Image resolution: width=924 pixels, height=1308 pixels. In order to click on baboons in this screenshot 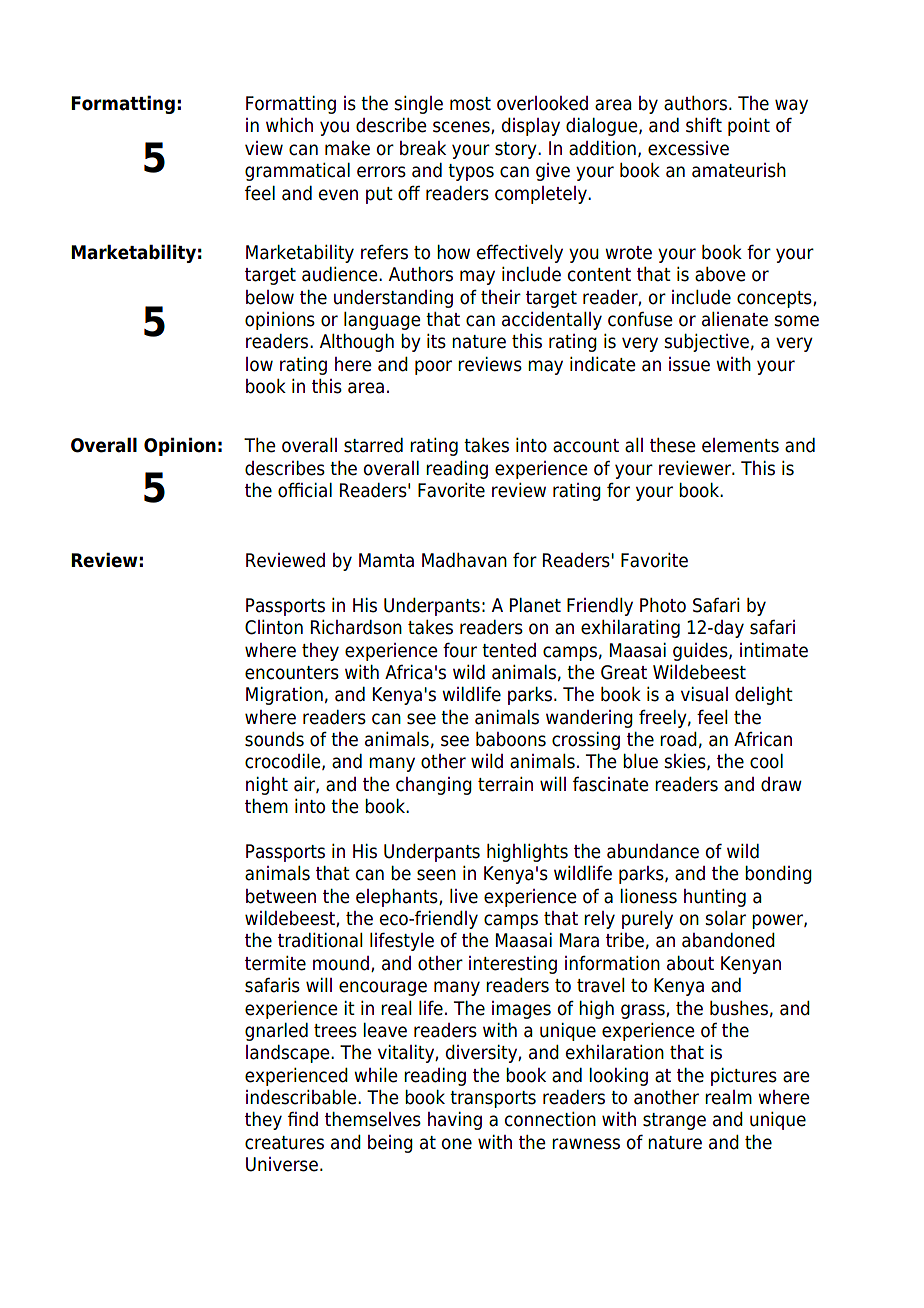, I will do `click(511, 739)`.
